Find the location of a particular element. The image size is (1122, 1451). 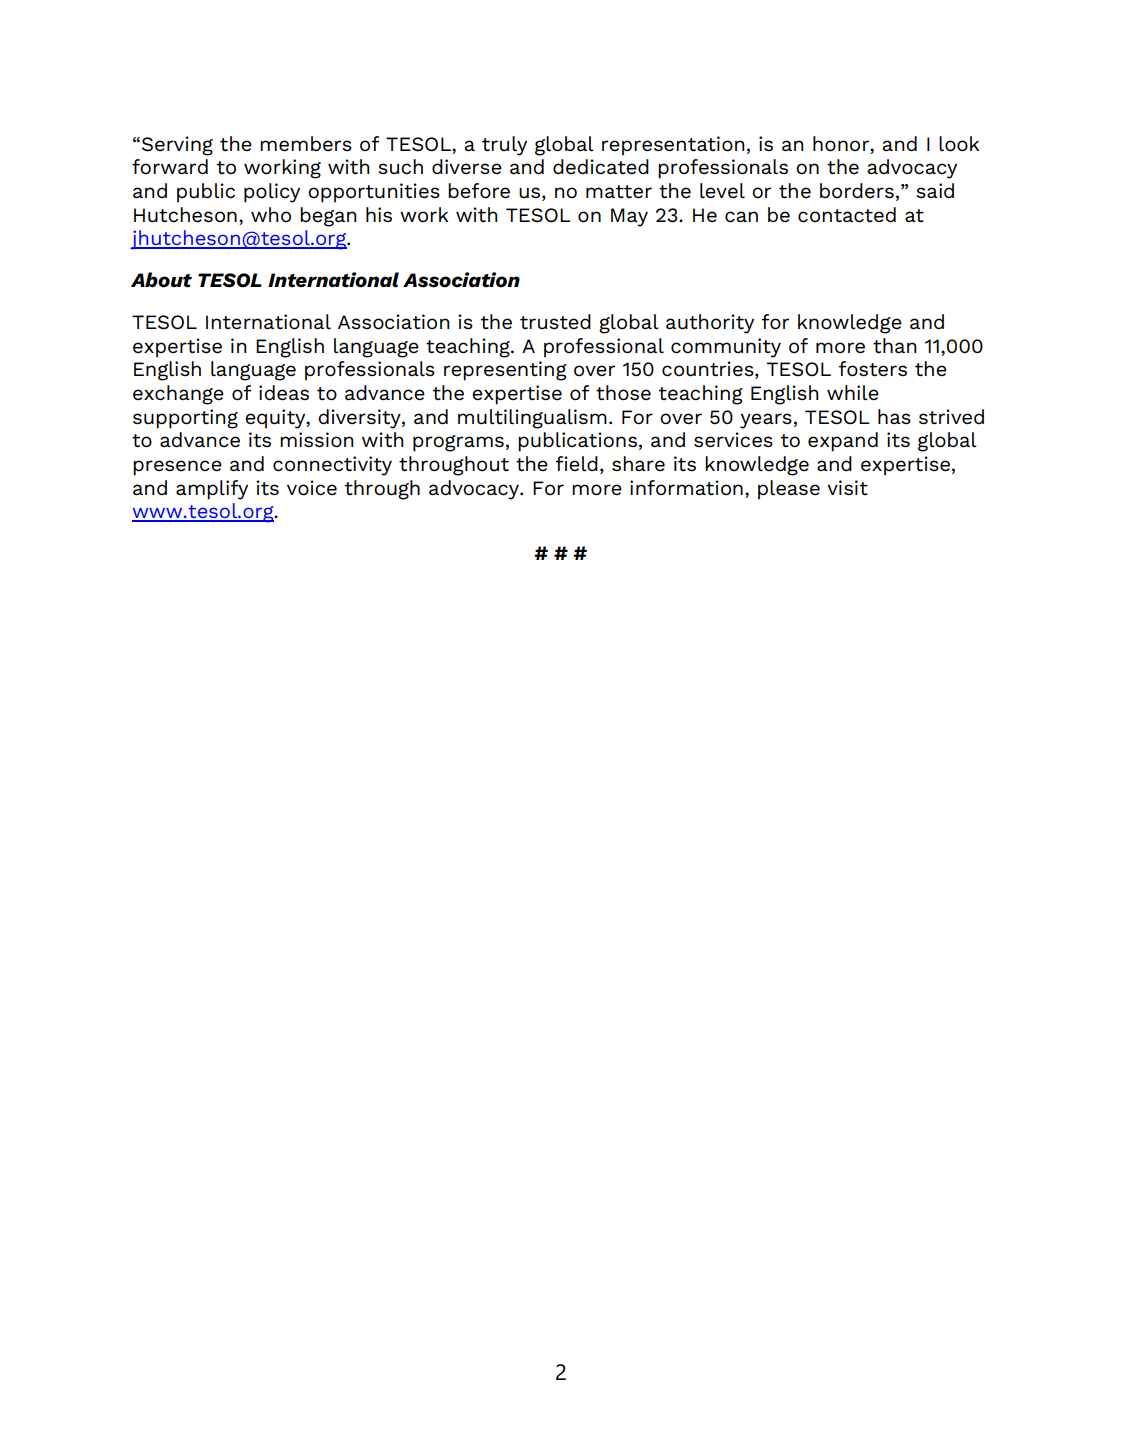

trusted is located at coordinates (555, 322).
